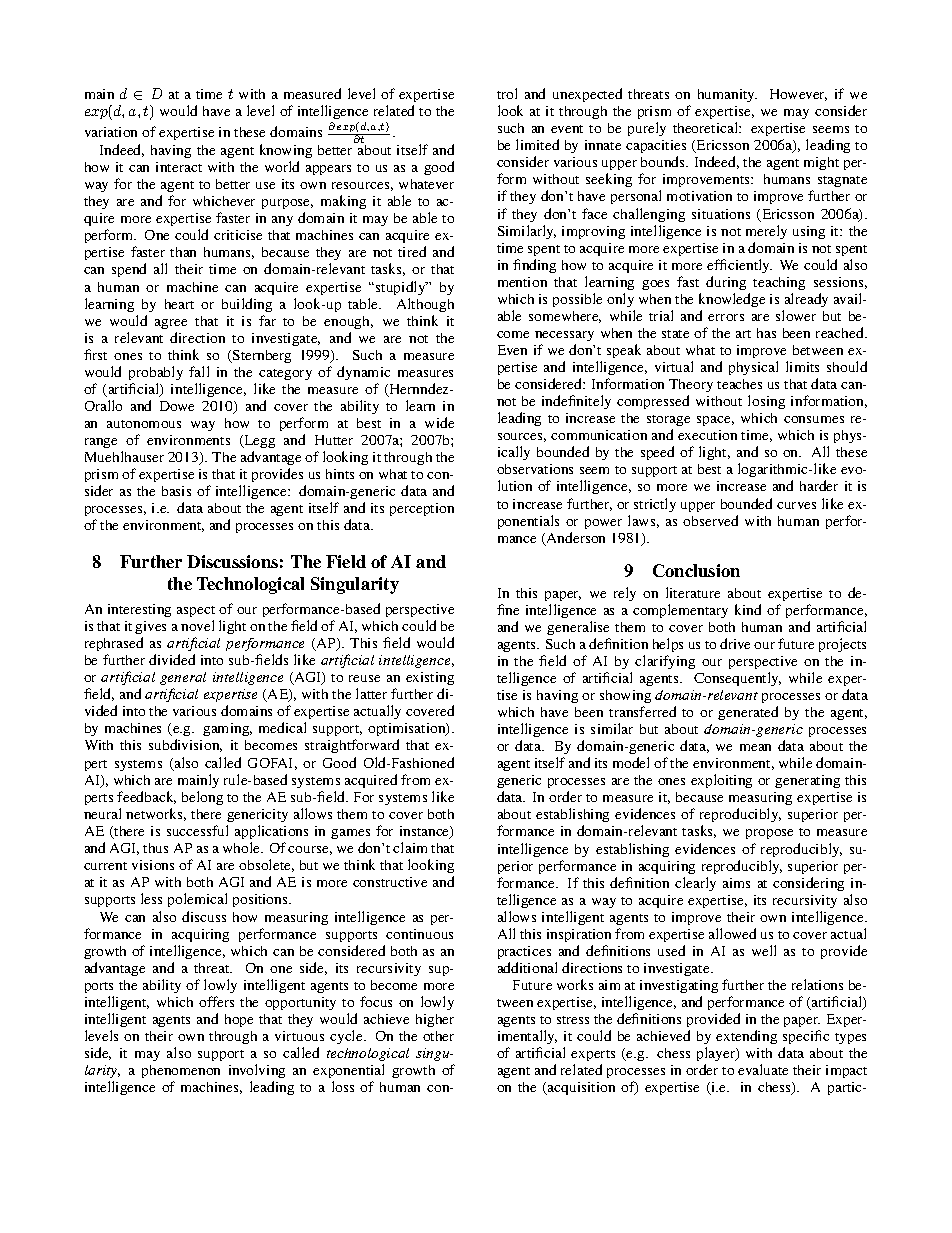  I want to click on other, so click(438, 1036).
